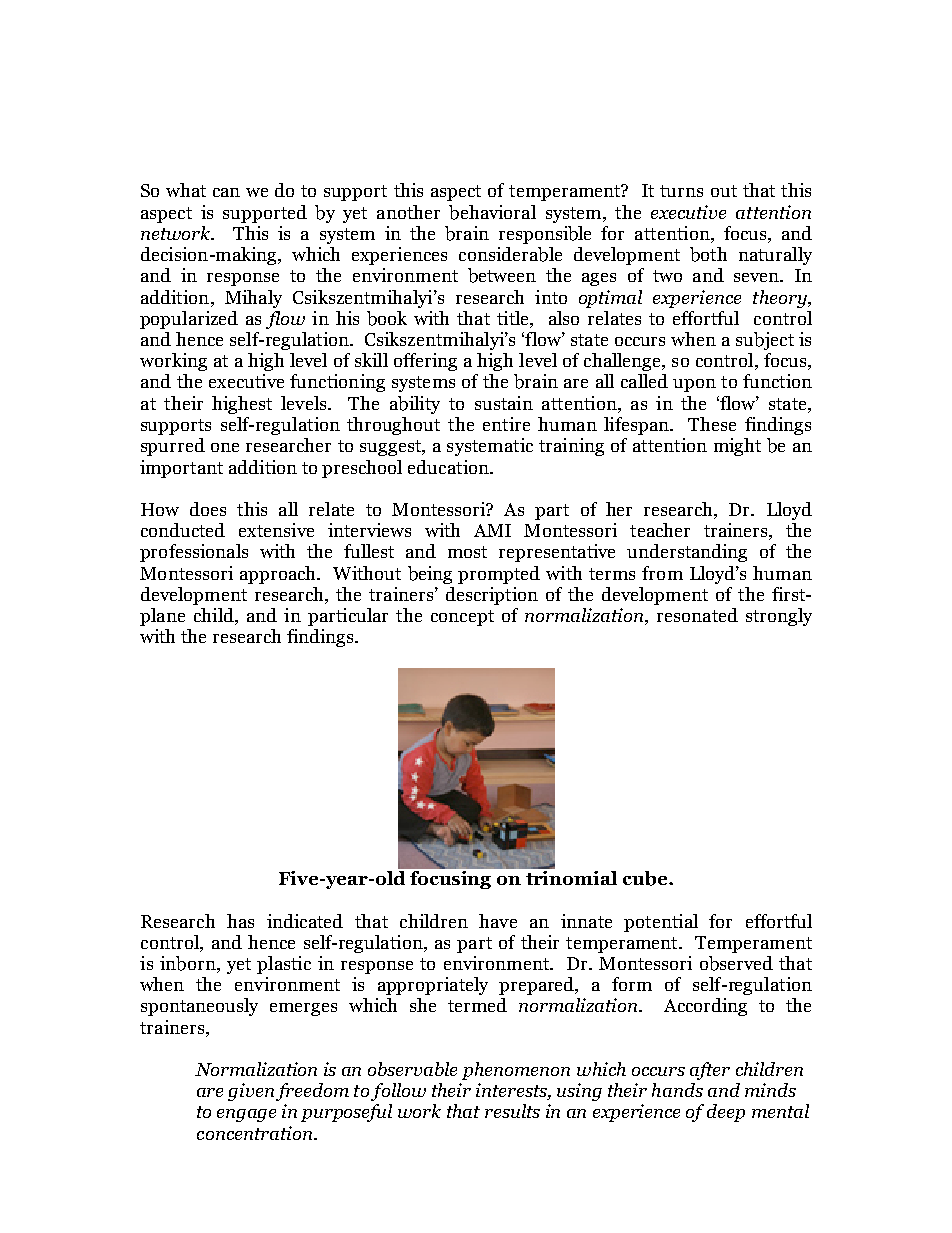  I want to click on sustain, so click(504, 403).
